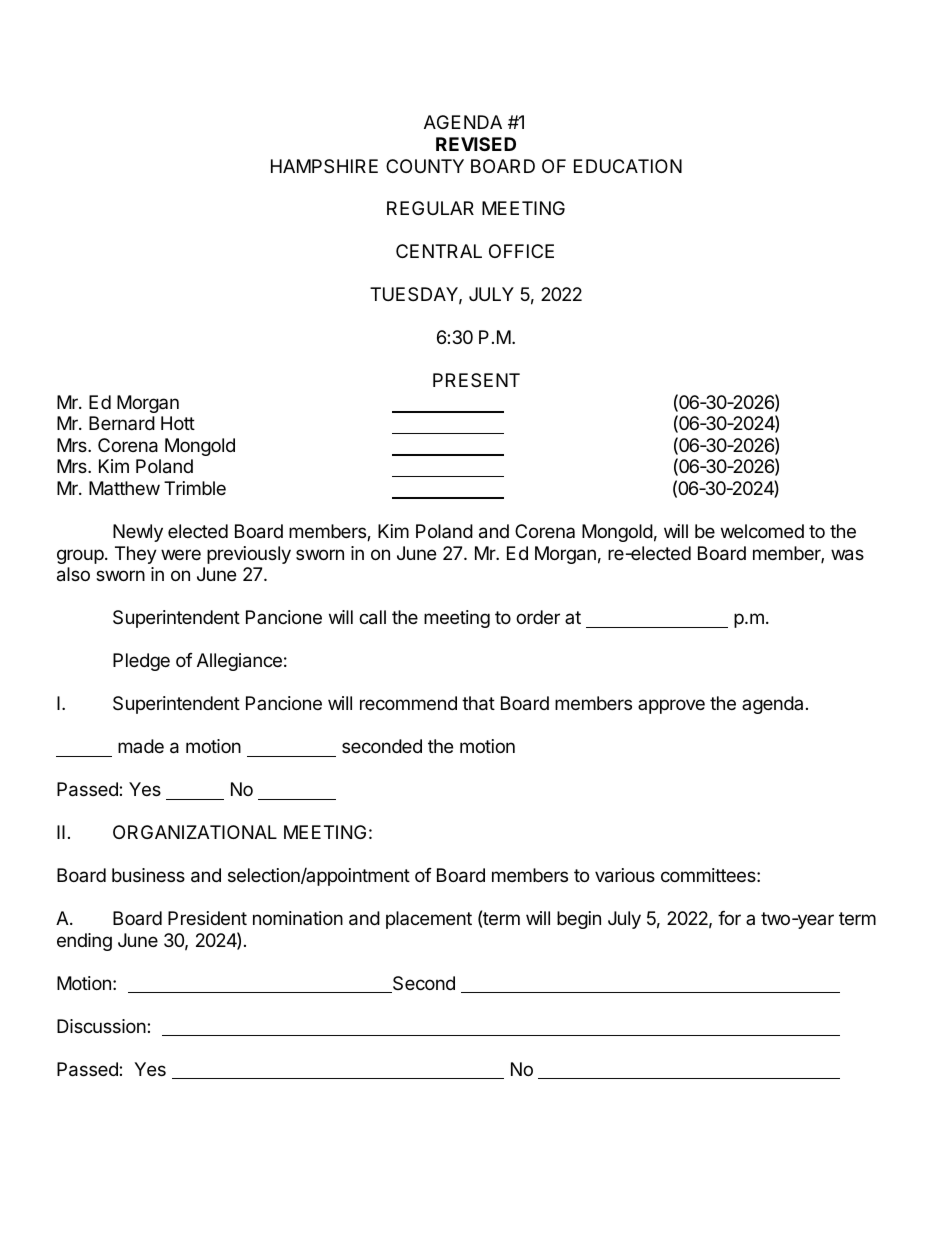  Describe the element at coordinates (425, 166) in the screenshot. I see `COUNTY` at that location.
